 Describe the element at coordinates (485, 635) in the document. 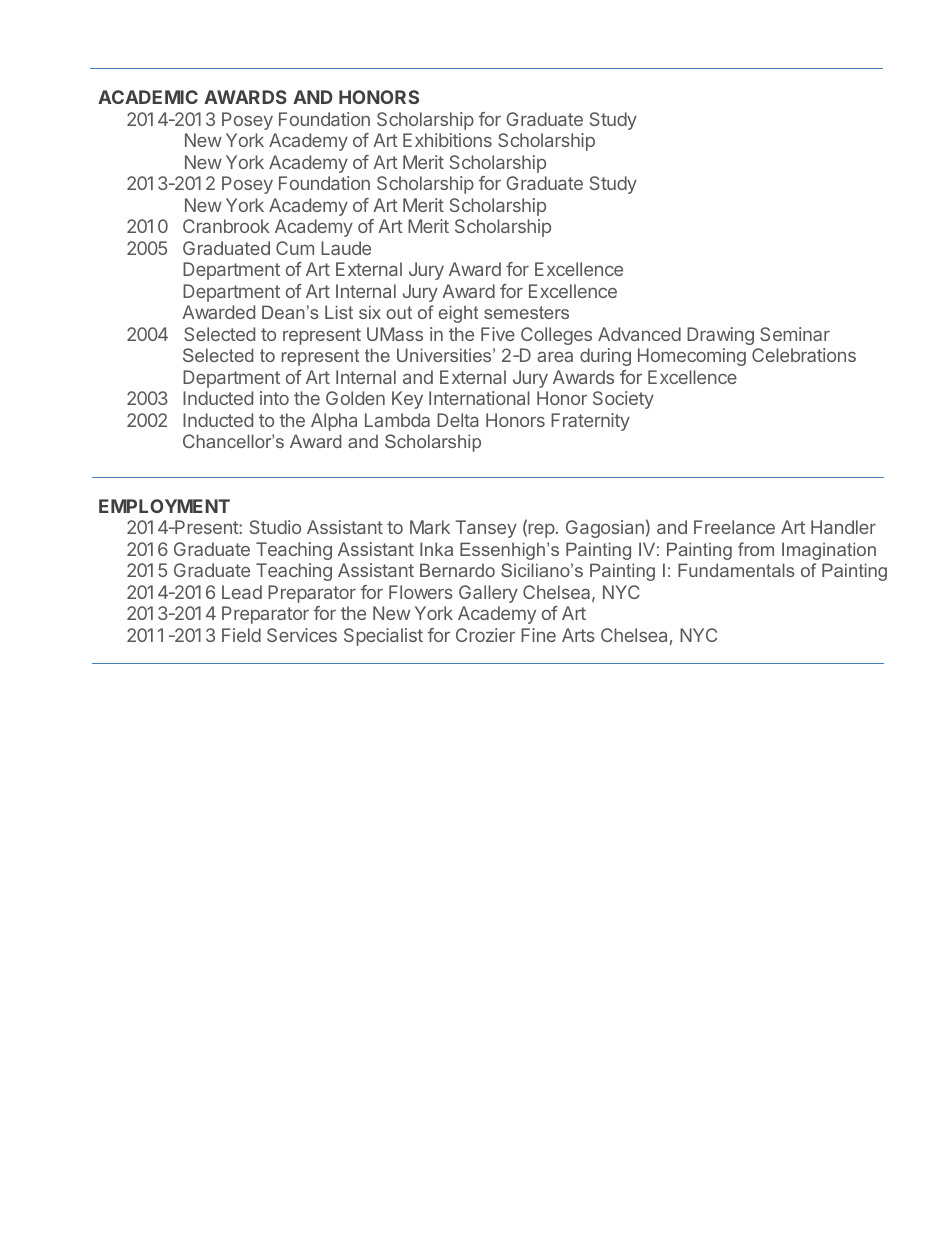

I see `Crozier` at that location.
